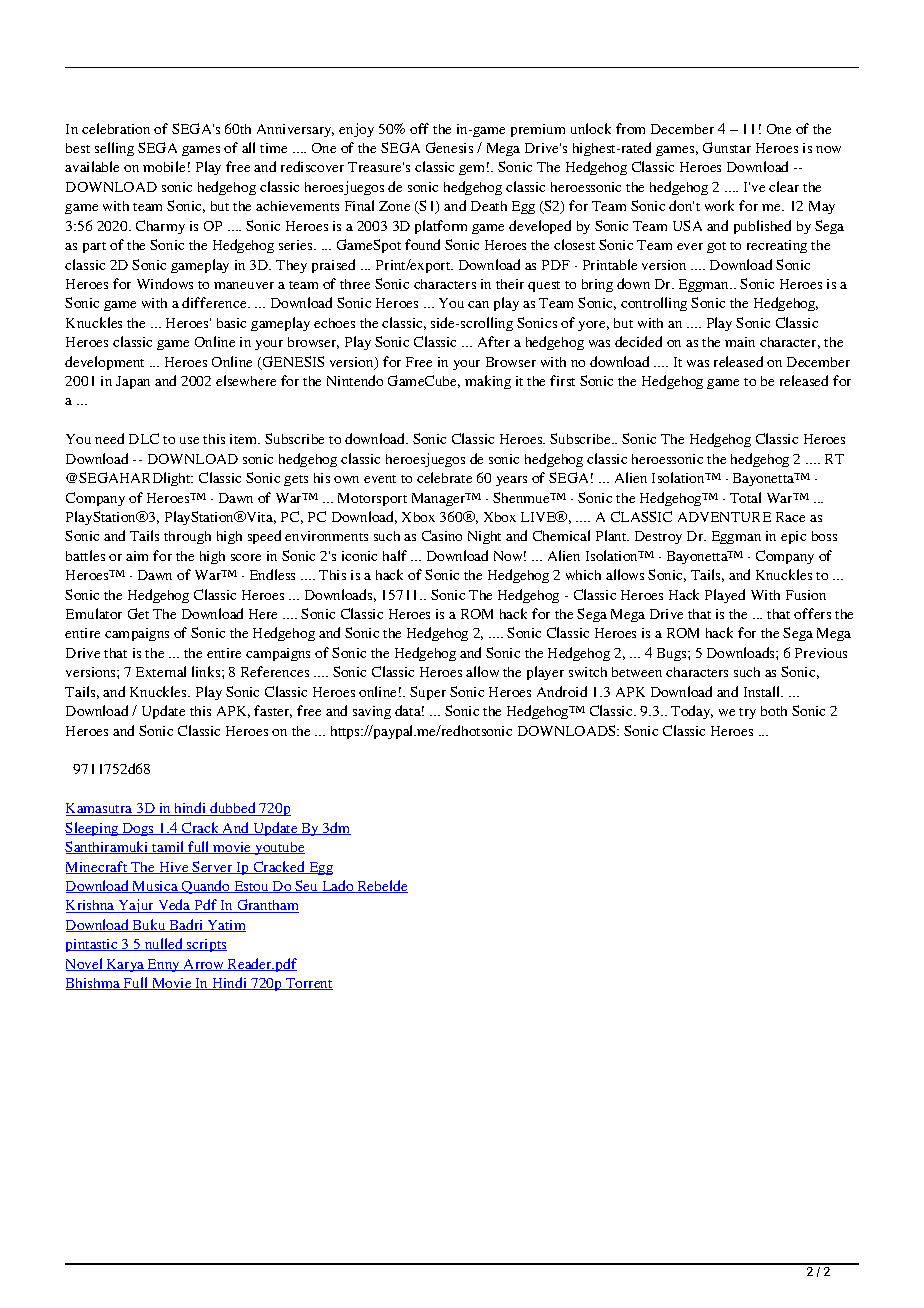 The height and width of the image is (1308, 924). I want to click on main, so click(740, 342).
